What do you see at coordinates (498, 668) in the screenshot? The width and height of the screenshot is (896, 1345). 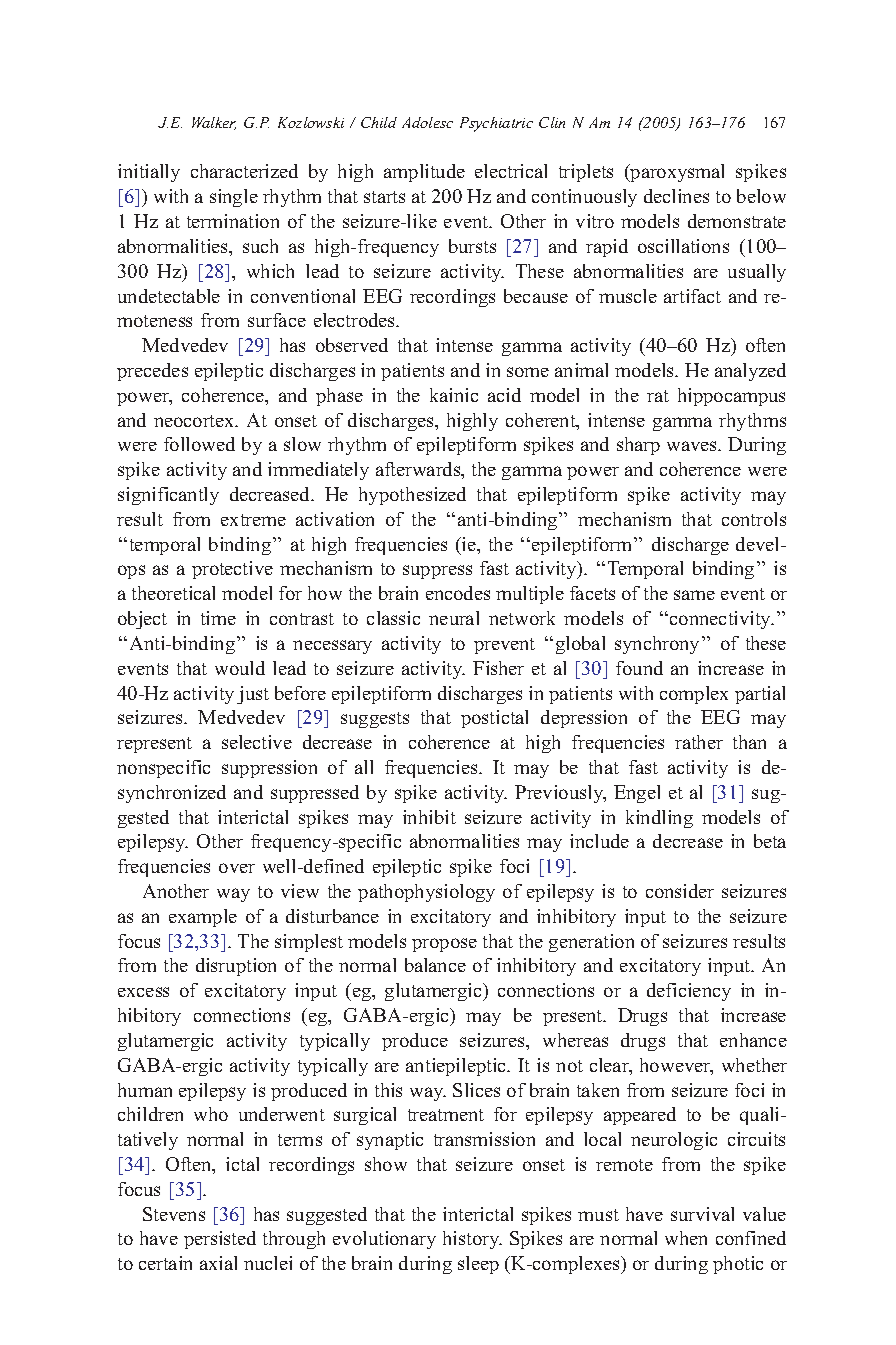 I see `Fisher` at bounding box center [498, 668].
